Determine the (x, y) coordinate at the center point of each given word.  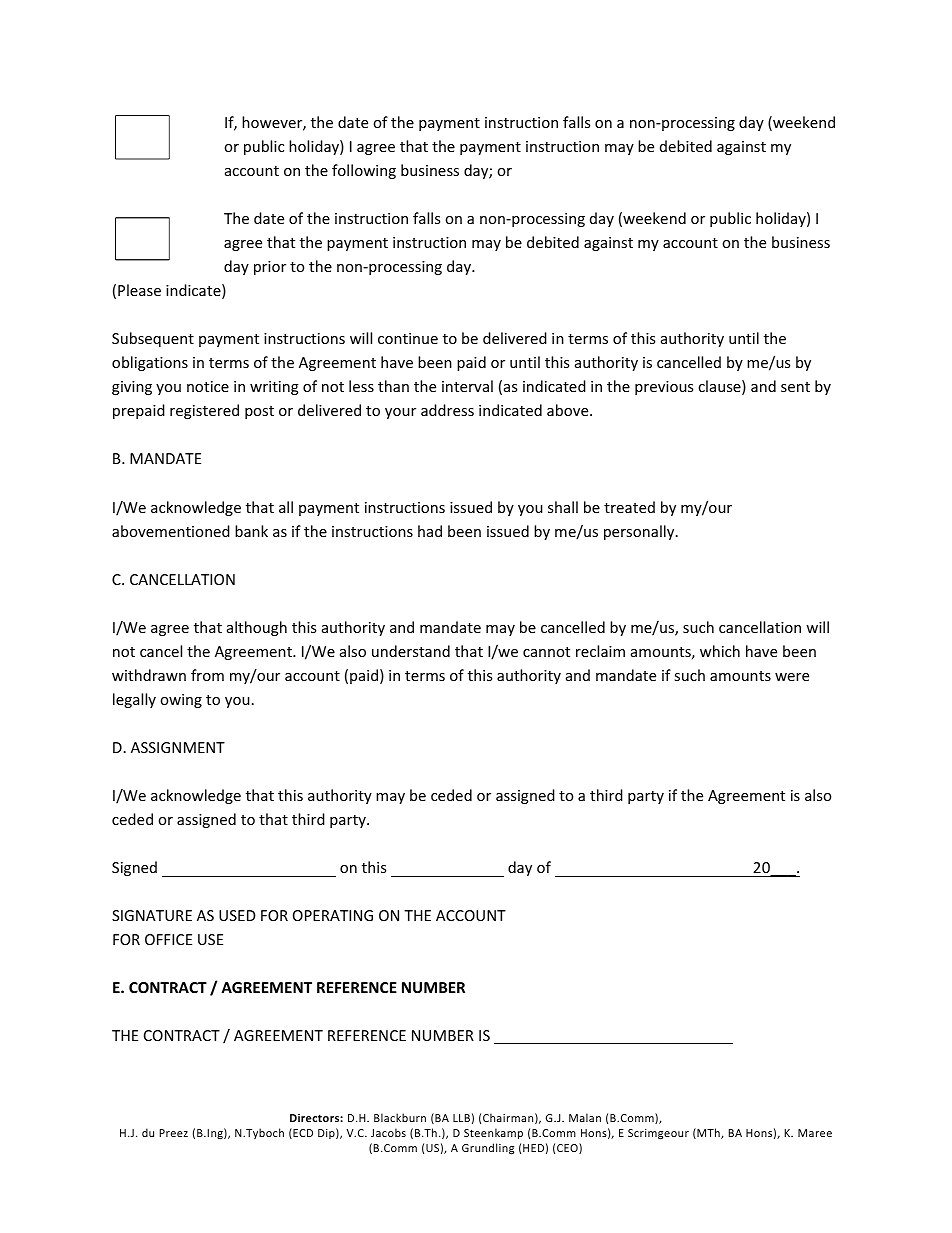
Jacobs (388, 1132)
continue (408, 338)
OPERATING (333, 915)
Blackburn (400, 1117)
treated (629, 507)
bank (251, 531)
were (792, 677)
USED (237, 915)
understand (411, 651)
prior (270, 268)
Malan (585, 1117)
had (430, 531)
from (207, 675)
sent (795, 387)
